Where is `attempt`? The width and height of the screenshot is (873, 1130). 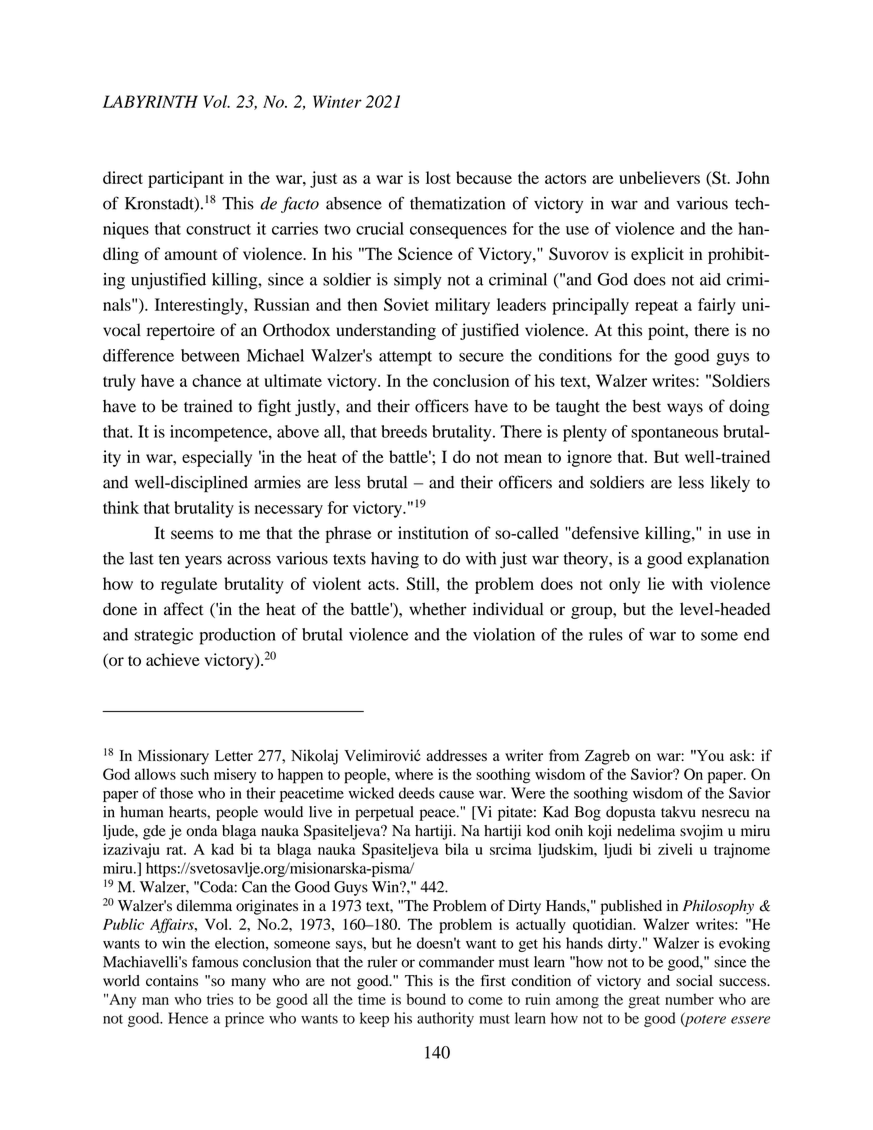
attempt is located at coordinates (405, 358).
